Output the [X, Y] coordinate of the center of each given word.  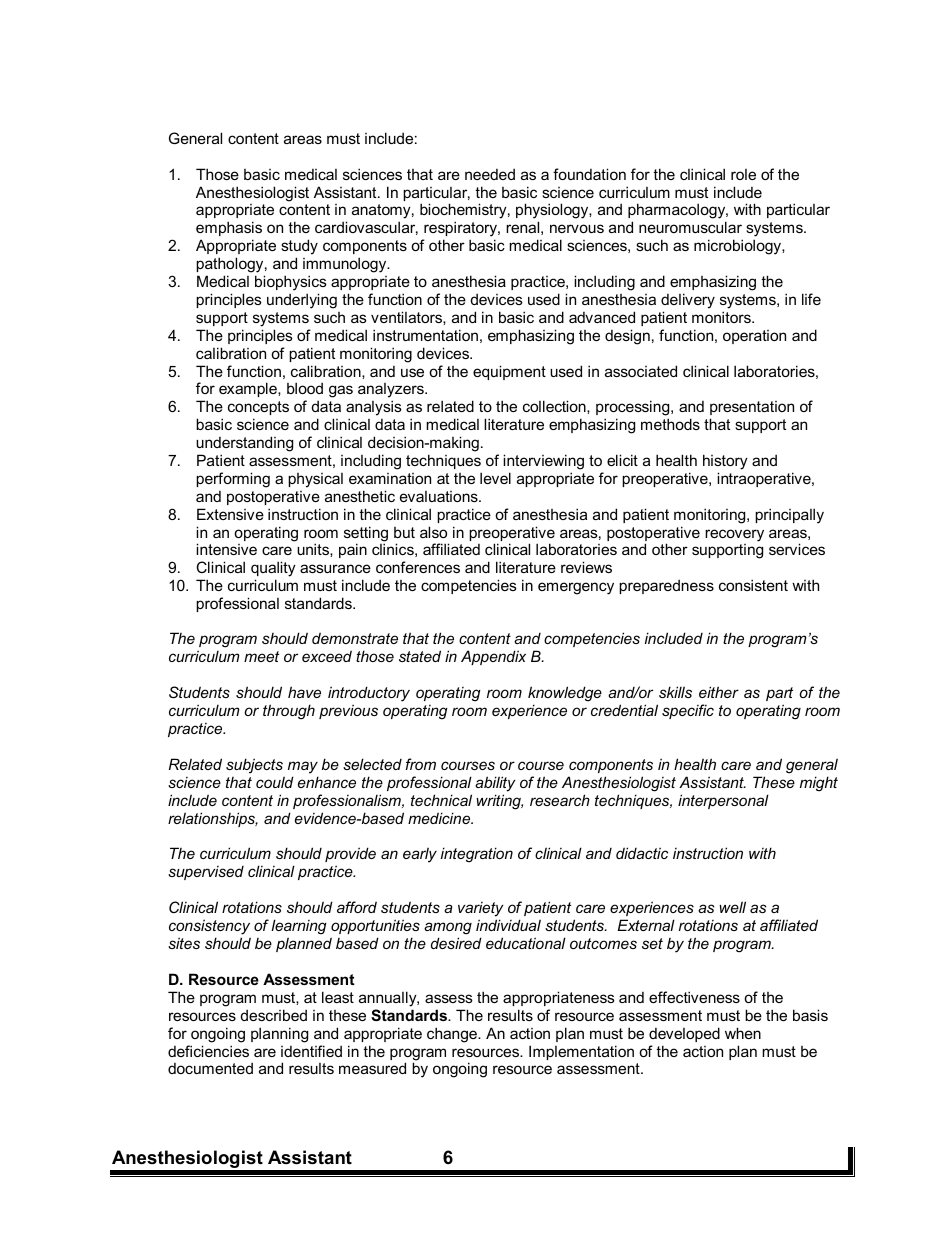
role [743, 174]
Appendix [493, 657]
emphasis [229, 228]
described [274, 1015]
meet [261, 656]
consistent [753, 585]
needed [490, 174]
